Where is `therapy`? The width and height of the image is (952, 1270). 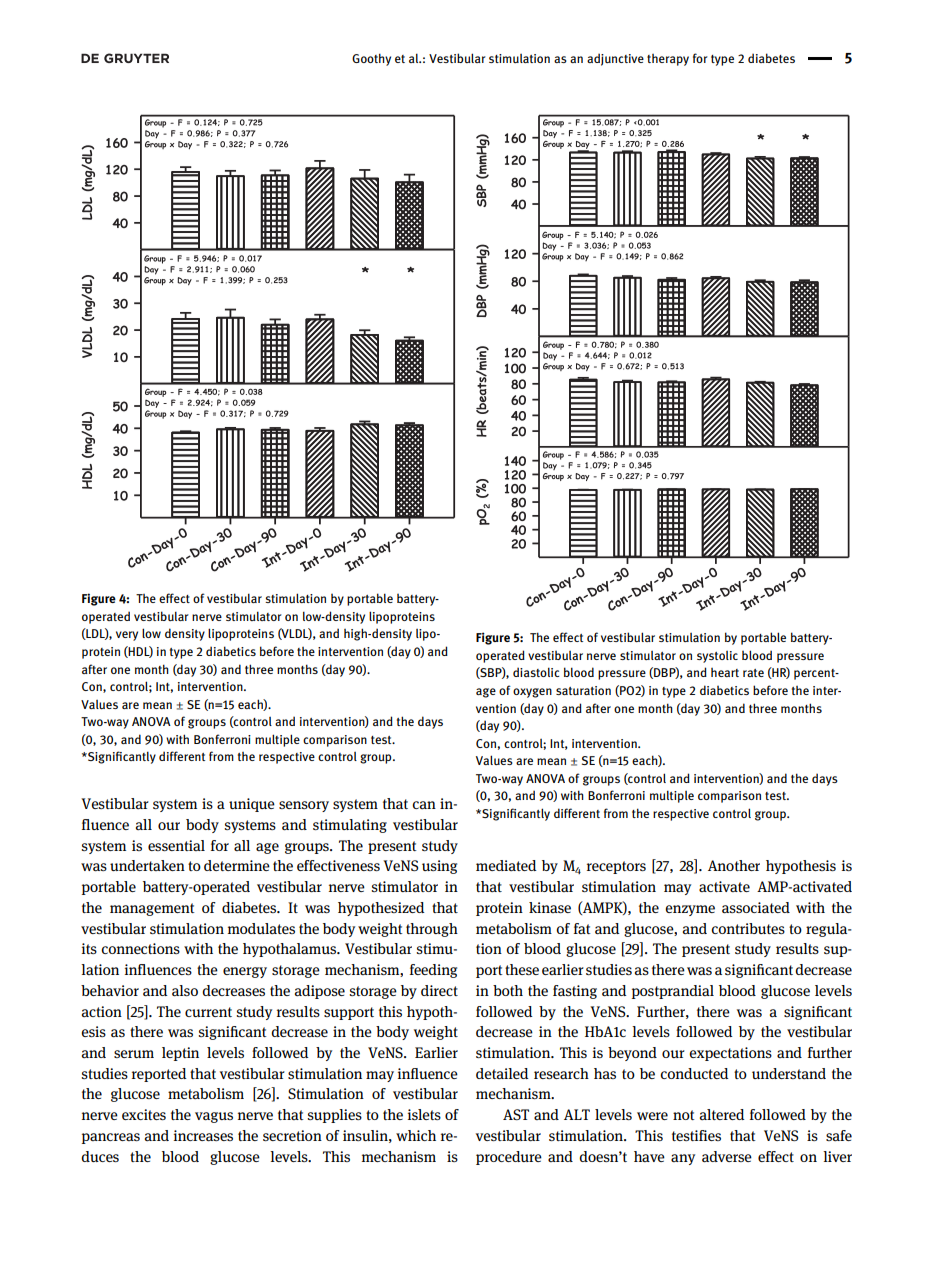
therapy is located at coordinates (668, 60).
